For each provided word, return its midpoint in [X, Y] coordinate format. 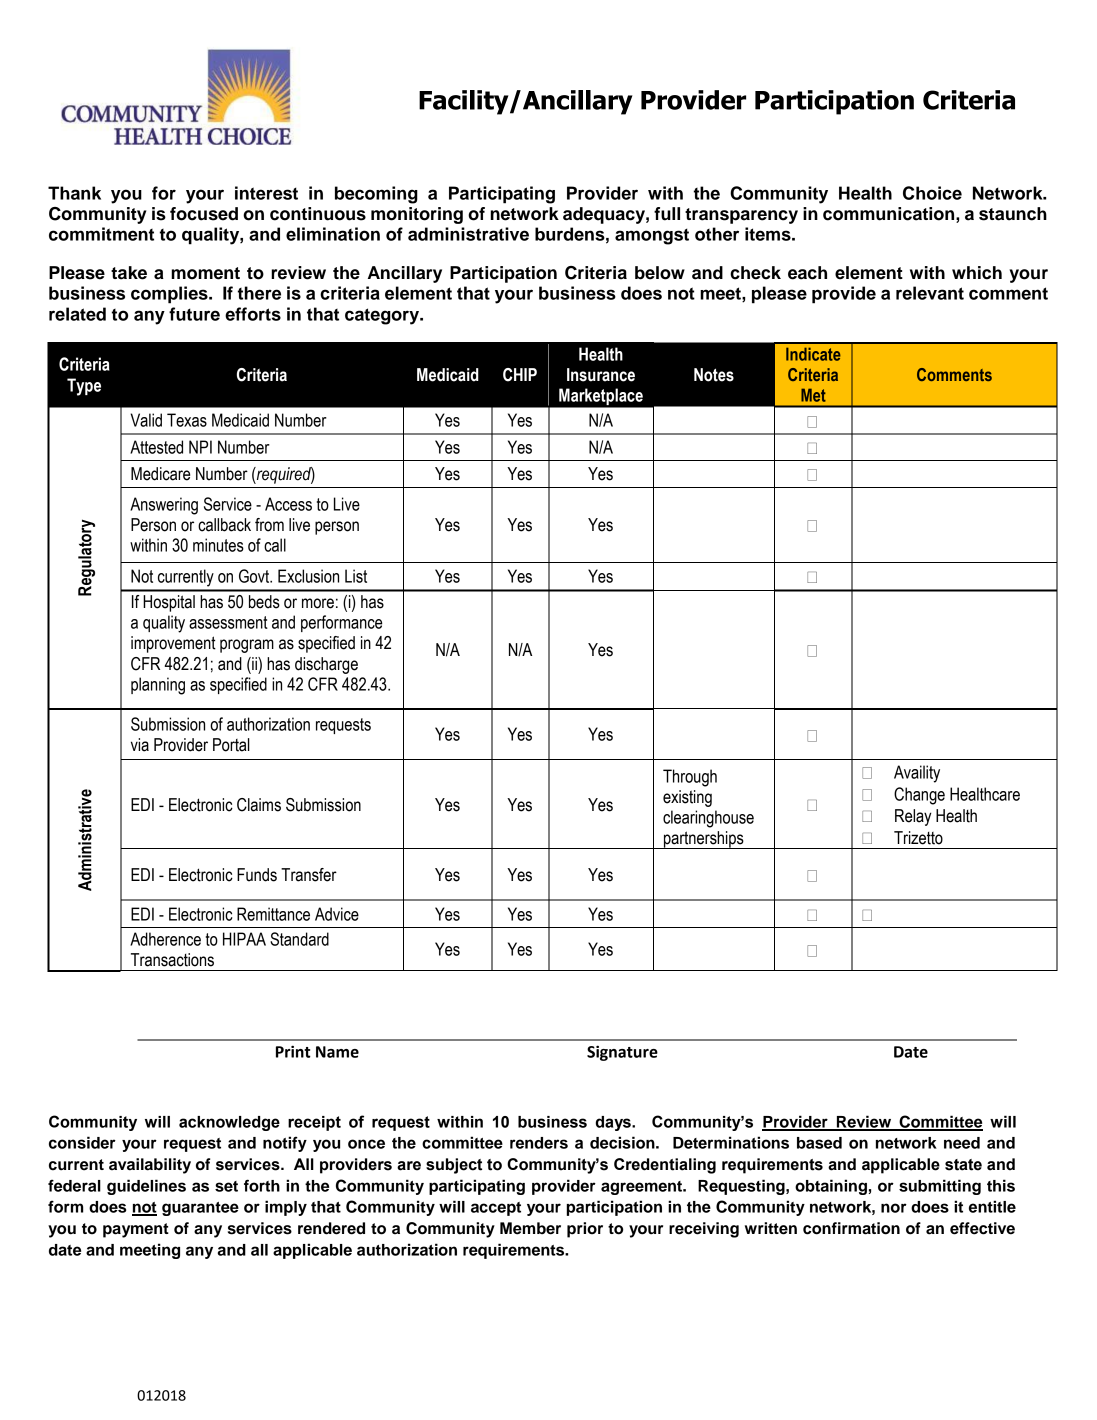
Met [813, 395]
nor [894, 1208]
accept [496, 1209]
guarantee [200, 1209]
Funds [257, 875]
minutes [218, 545]
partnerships [704, 840]
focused [204, 214]
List [356, 576]
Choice [932, 193]
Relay [913, 817]
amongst [652, 236]
